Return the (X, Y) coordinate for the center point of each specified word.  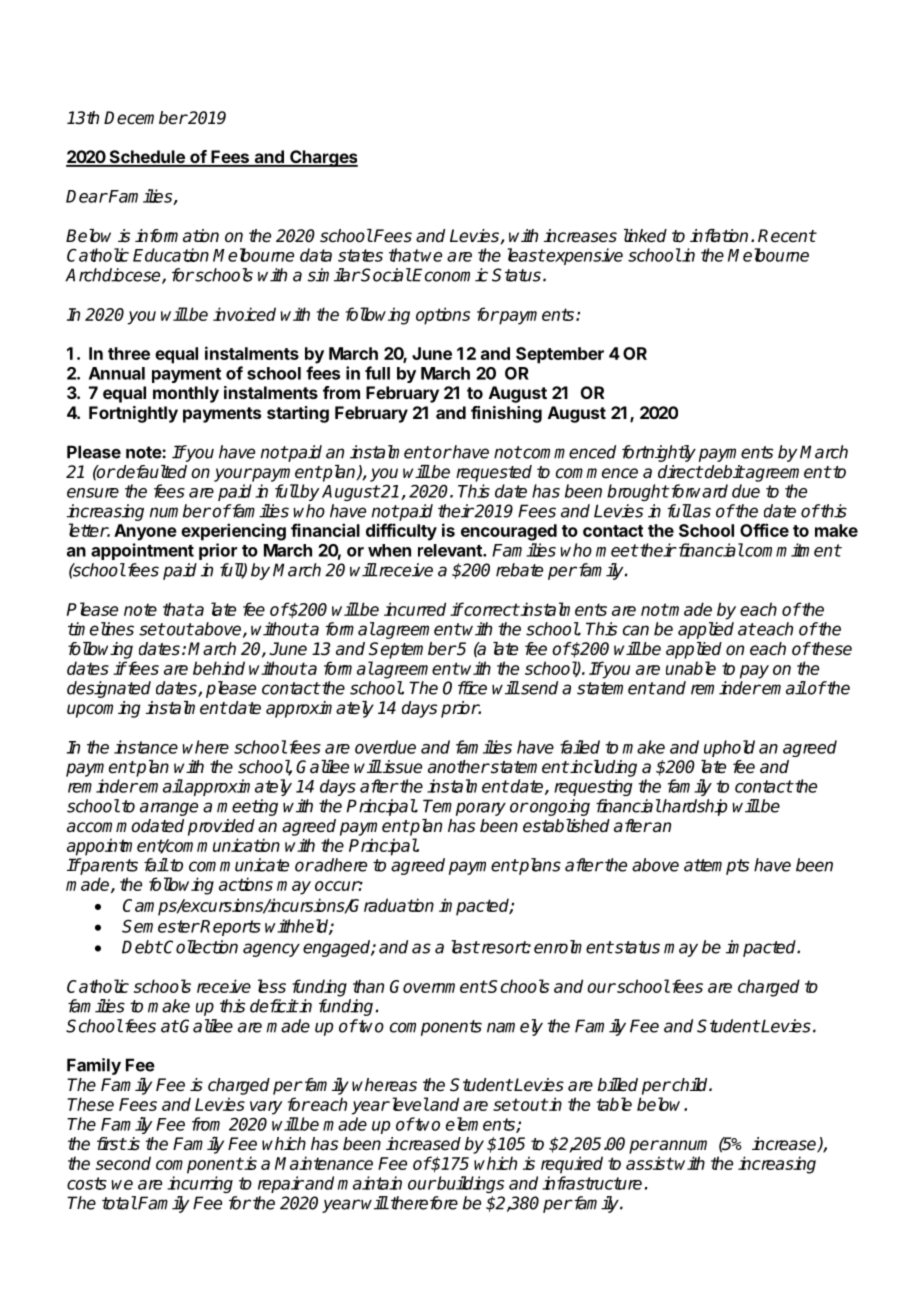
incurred (415, 609)
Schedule (147, 158)
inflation (719, 236)
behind (219, 668)
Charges (323, 158)
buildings (469, 1184)
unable (691, 668)
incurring (200, 1184)
